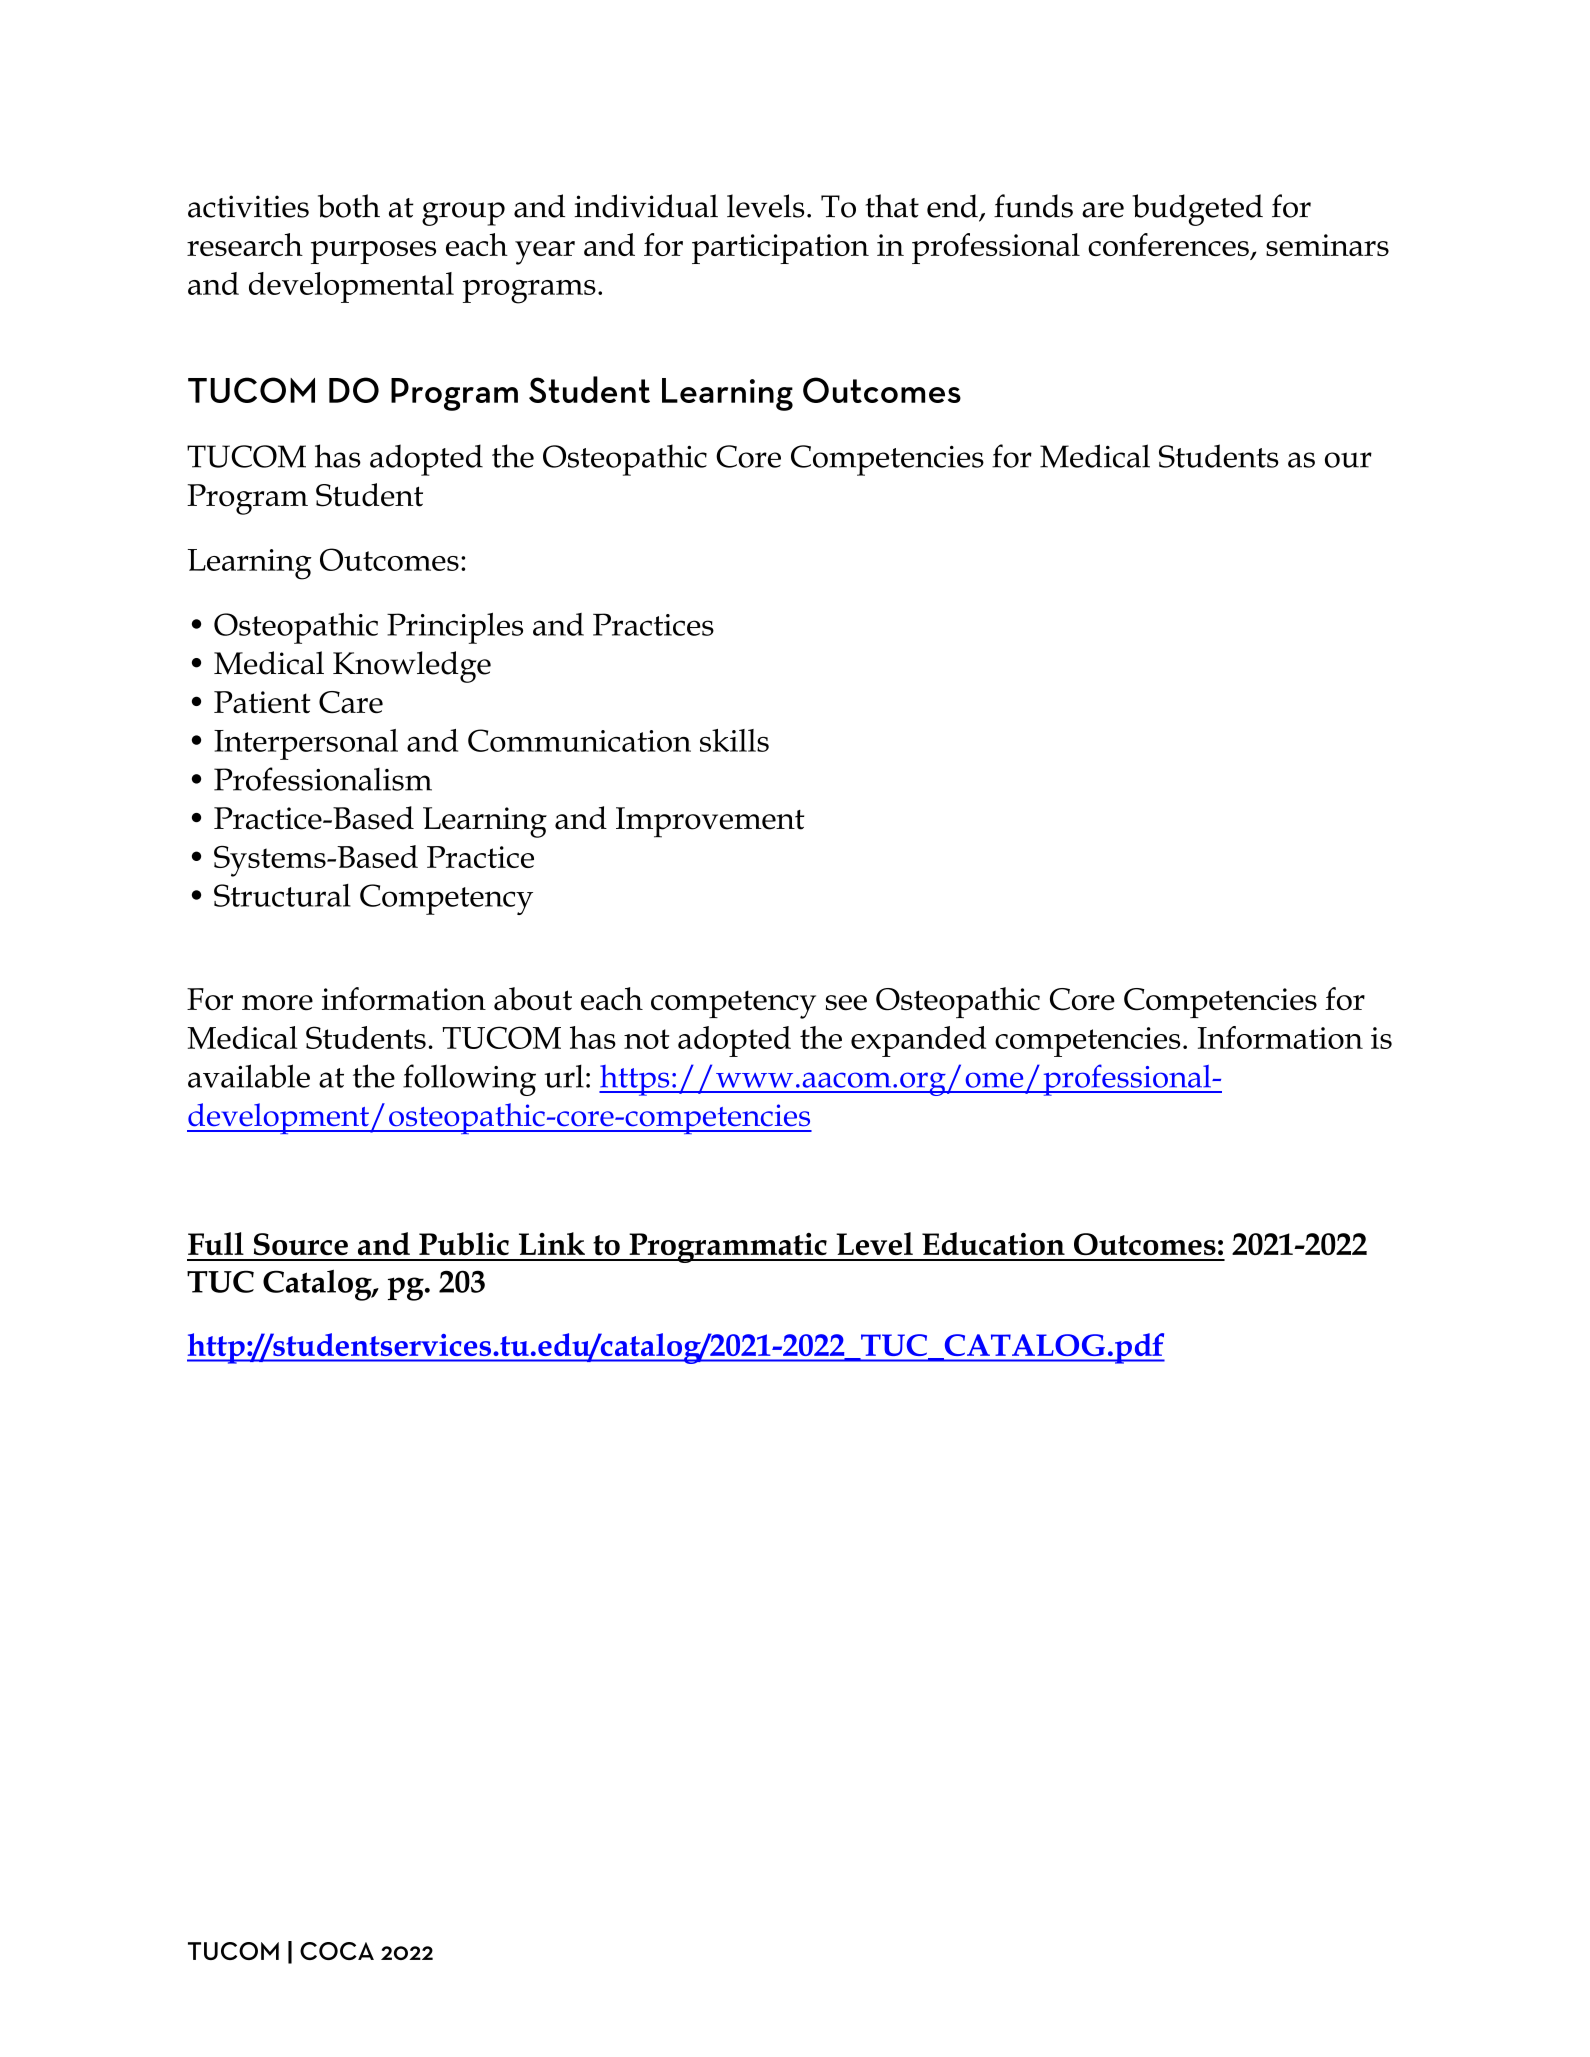 This image has height=2057, width=1590. I want to click on Public, so click(464, 1243).
